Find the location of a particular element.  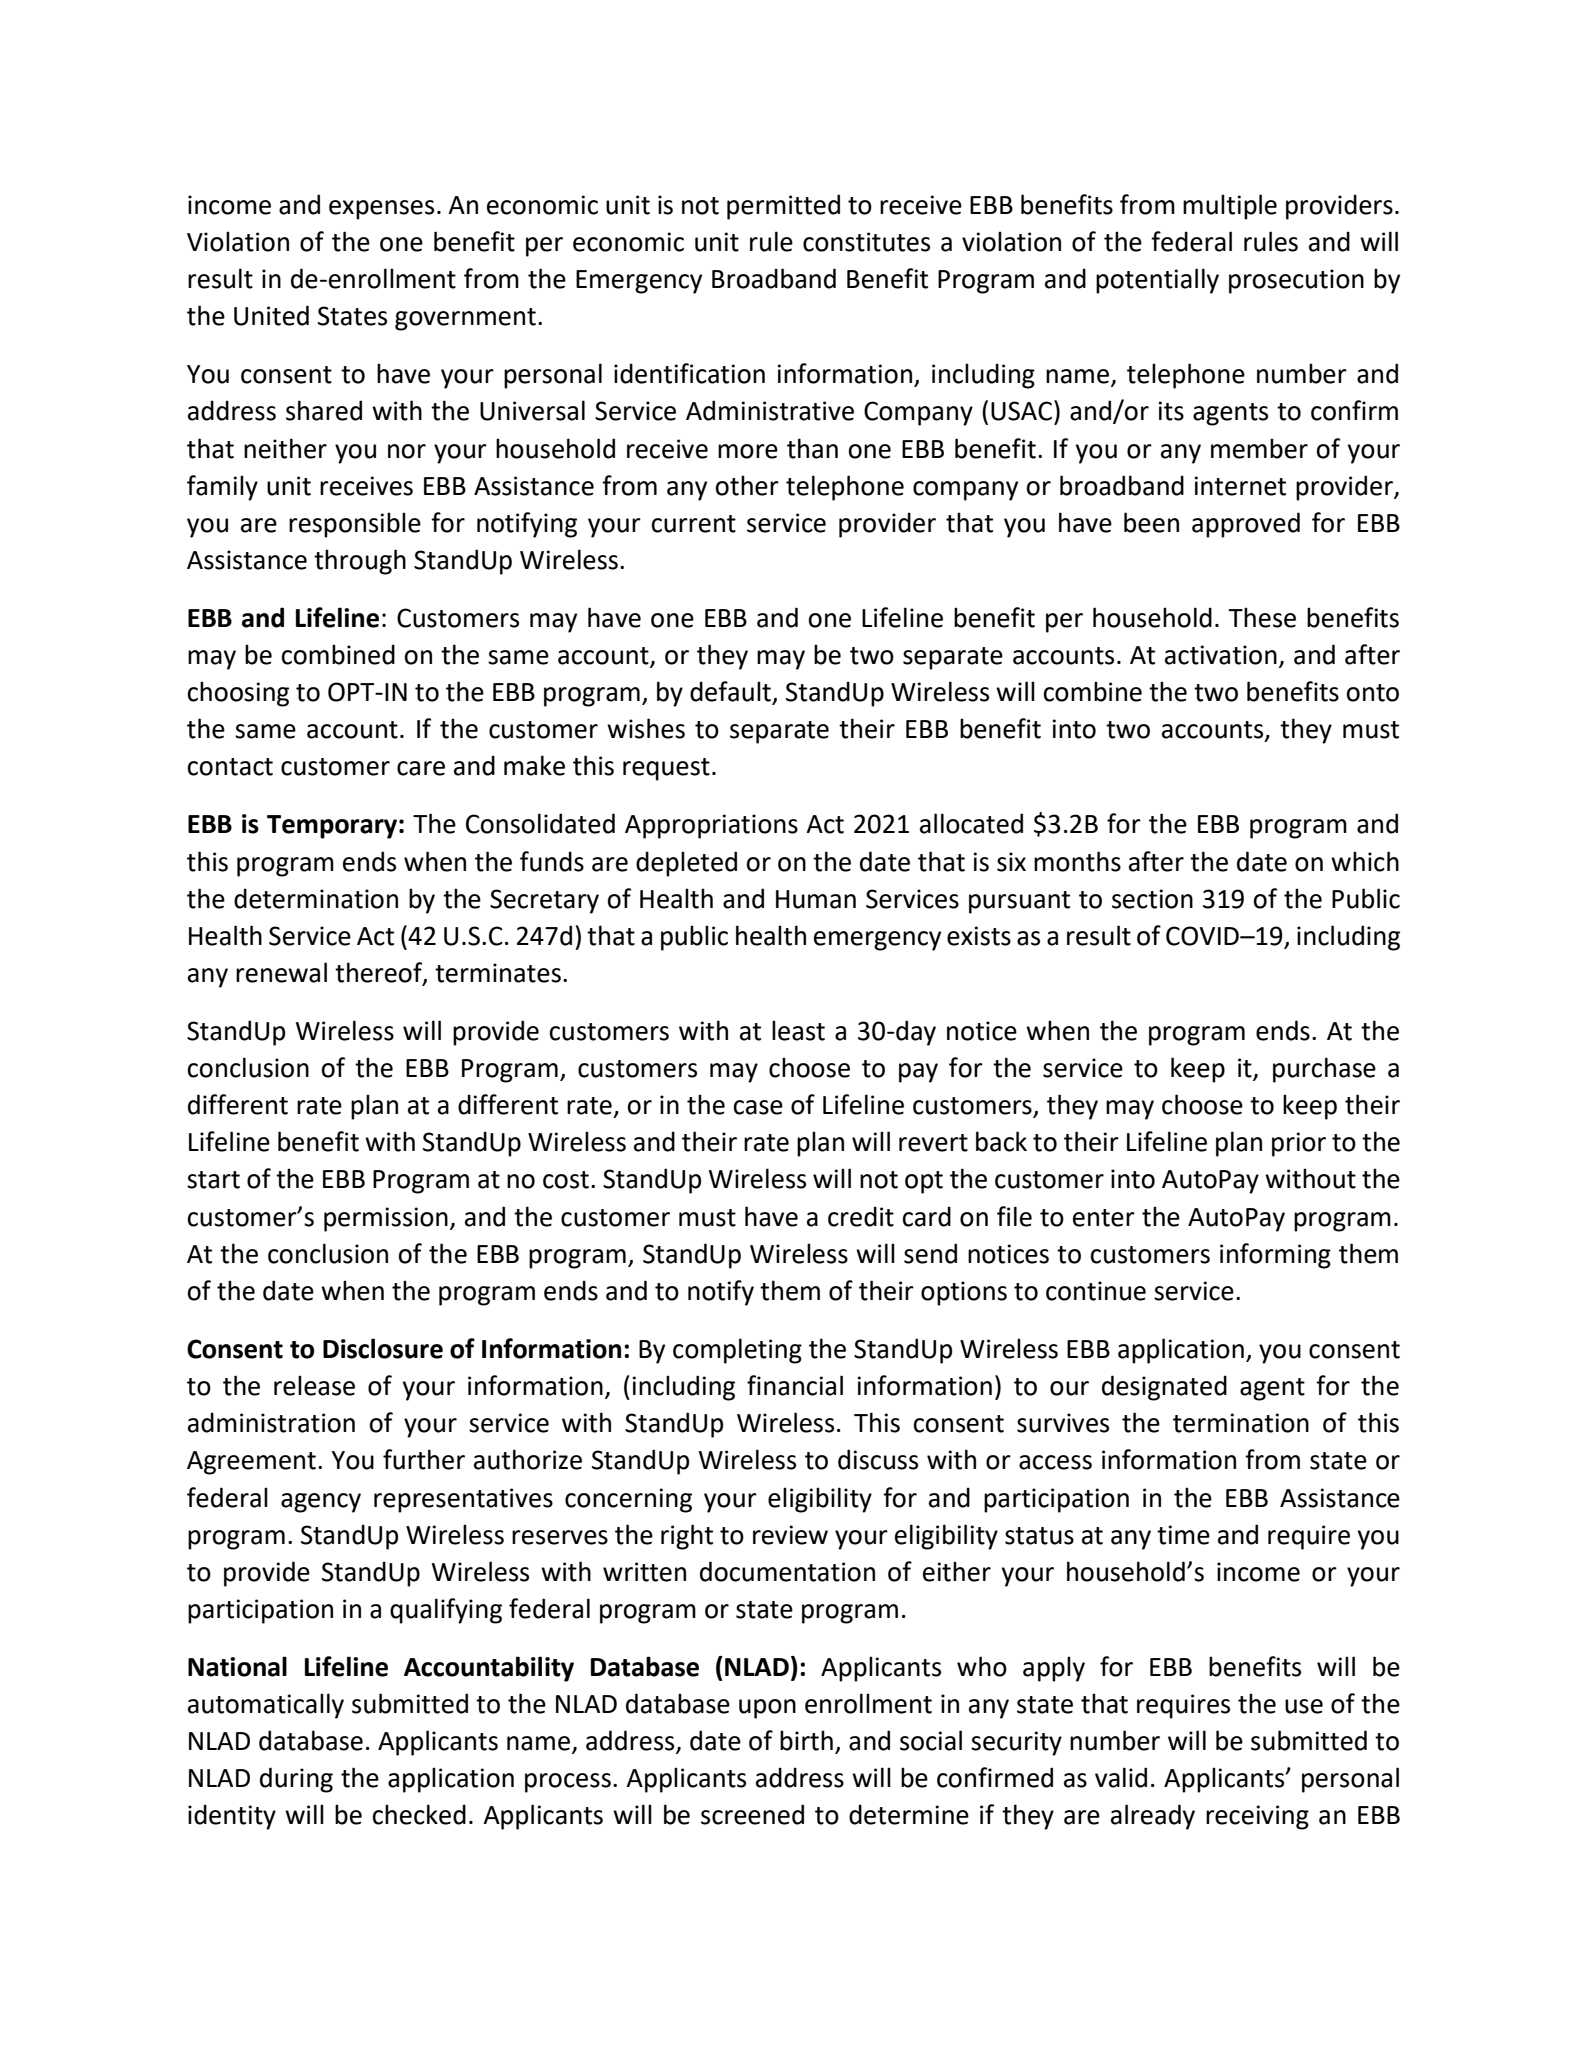

least is located at coordinates (798, 1030).
